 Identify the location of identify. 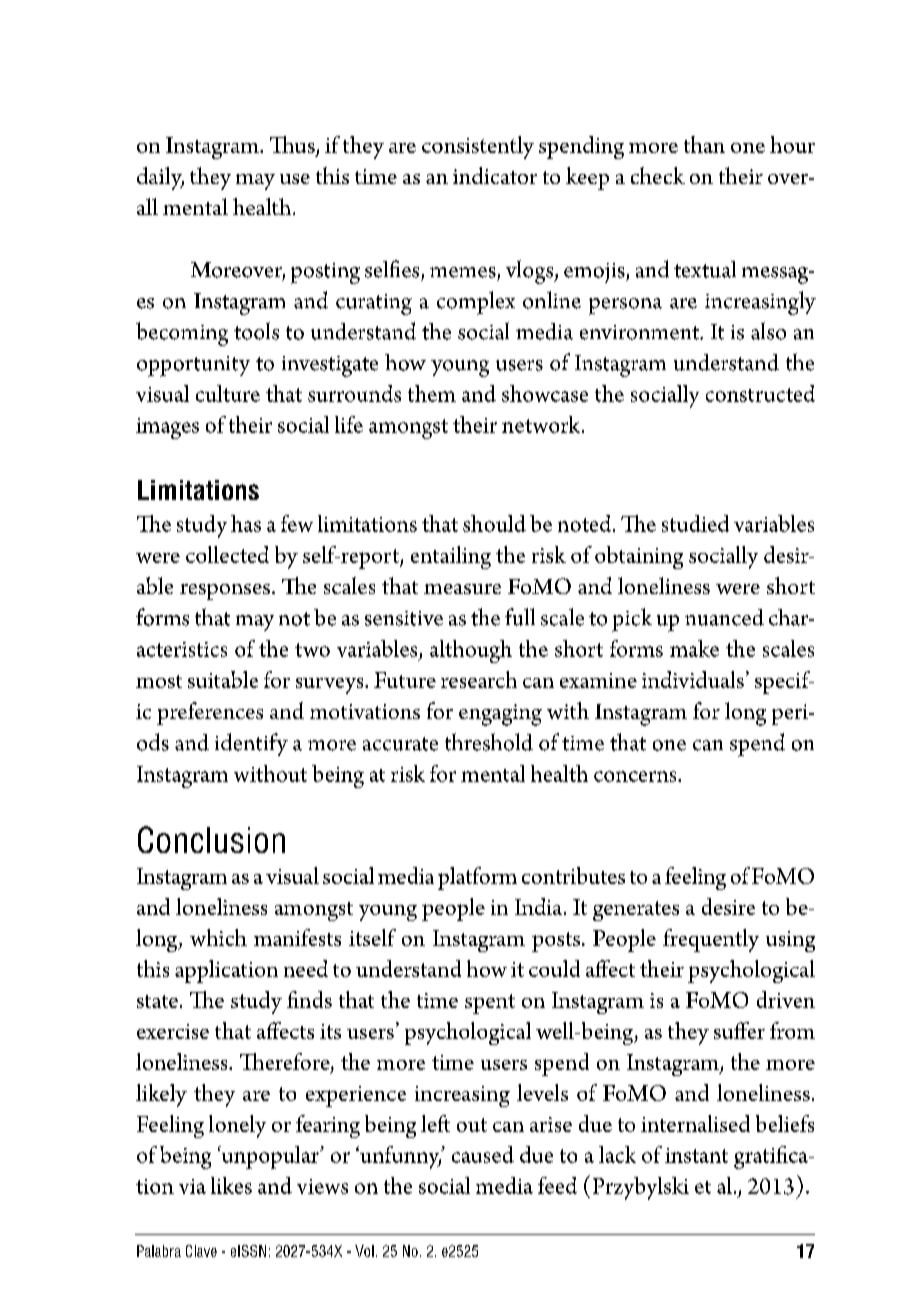
(251, 744).
